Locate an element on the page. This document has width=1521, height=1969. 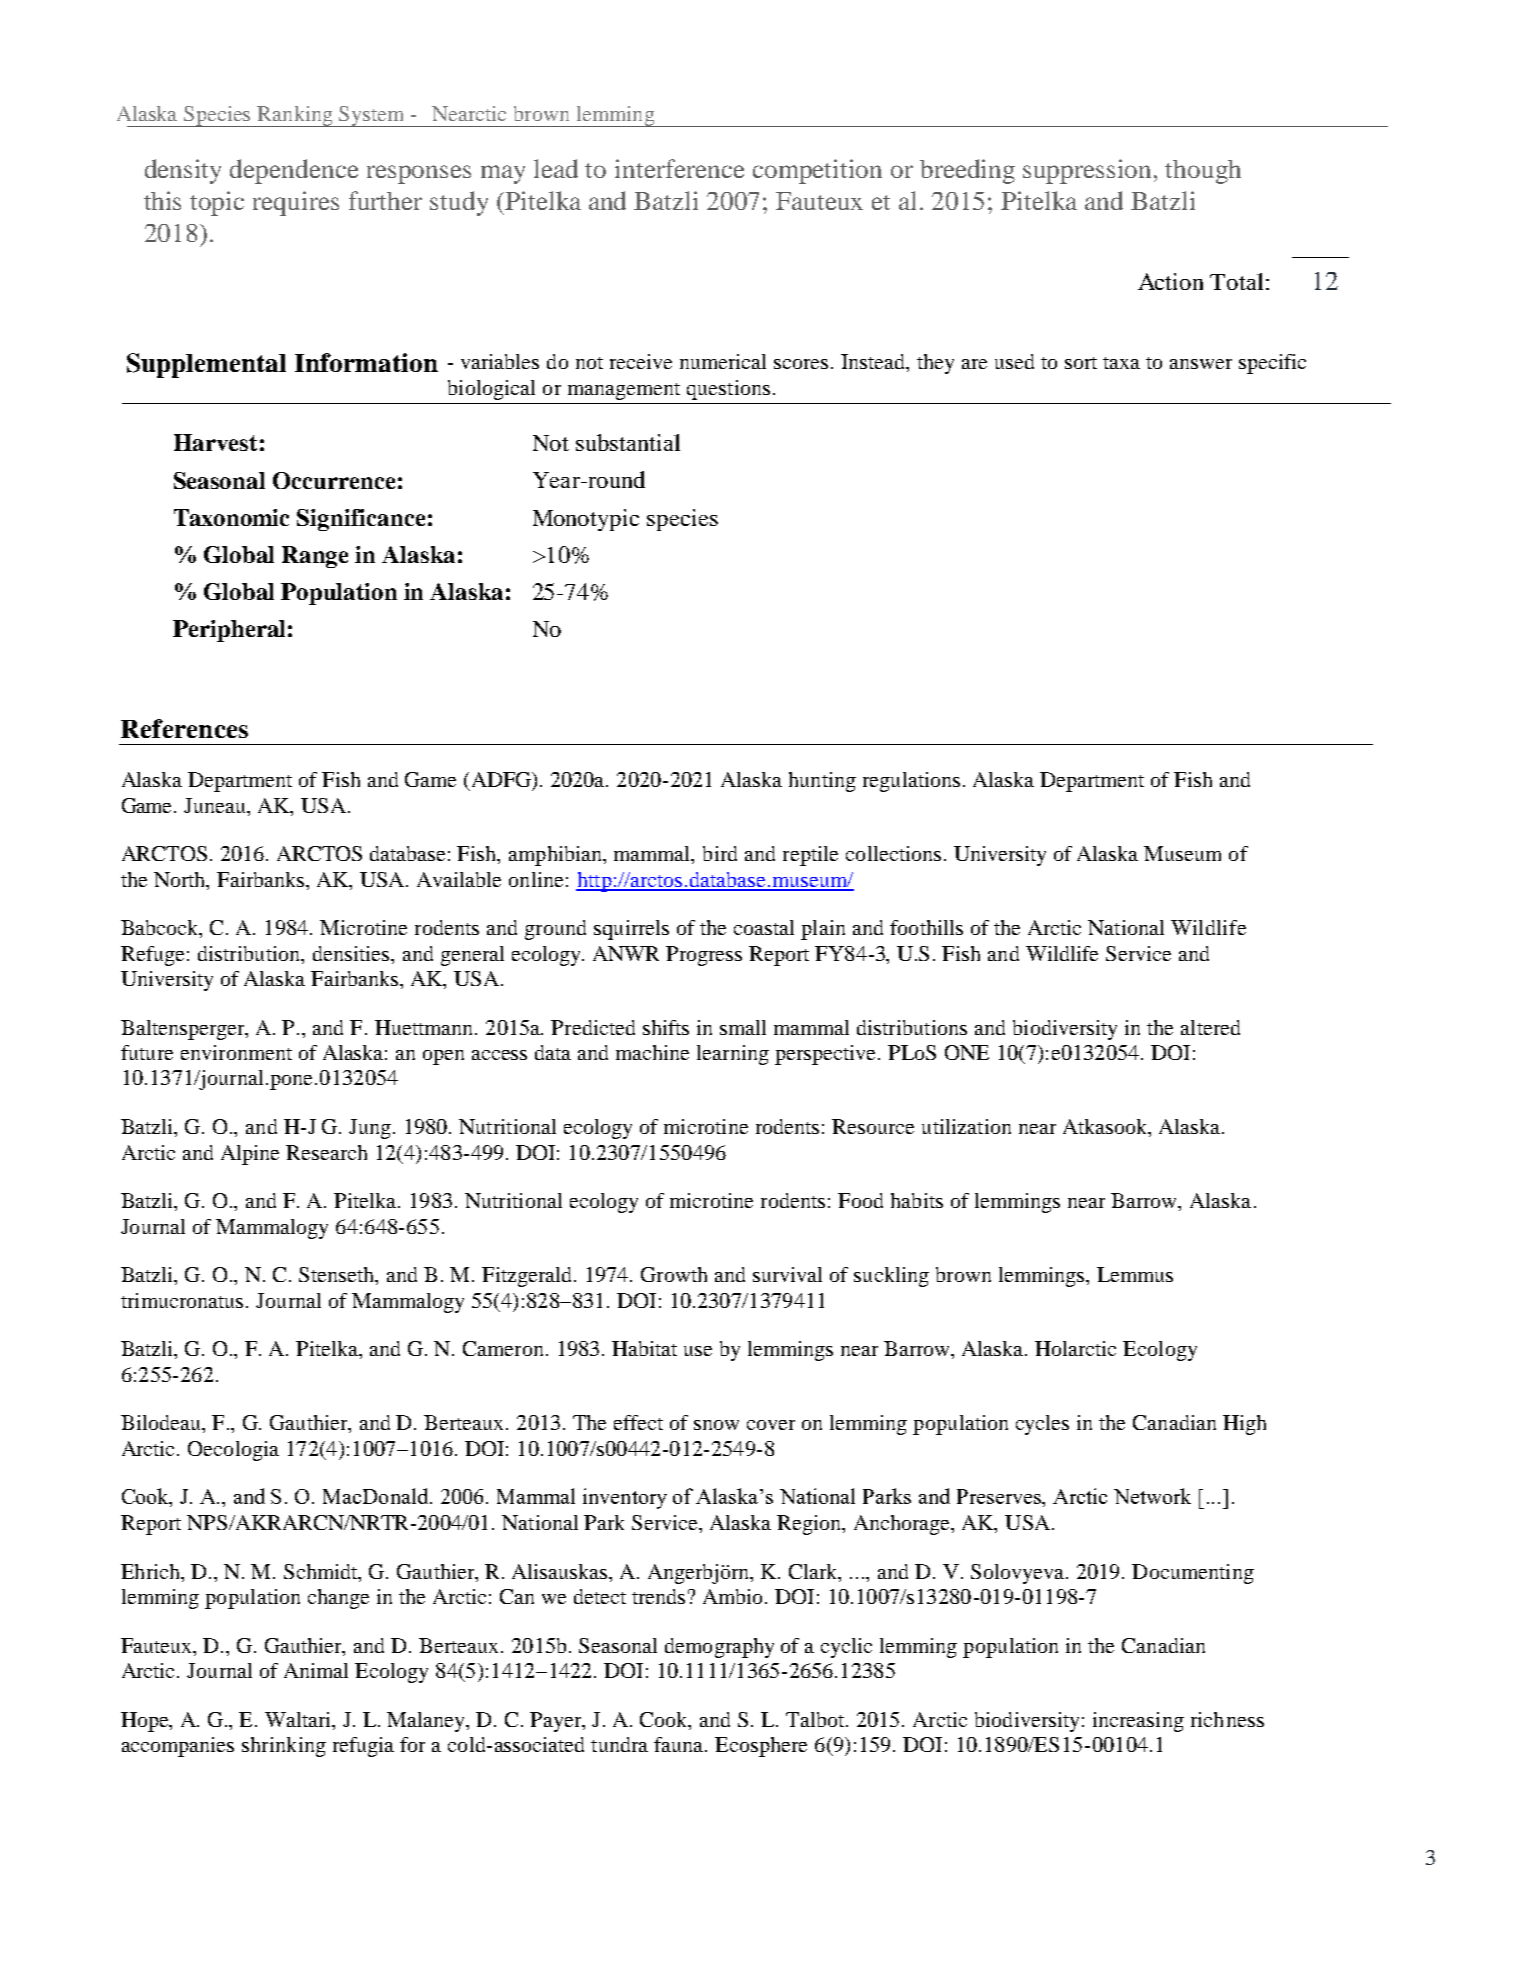
densities is located at coordinates (352, 953).
